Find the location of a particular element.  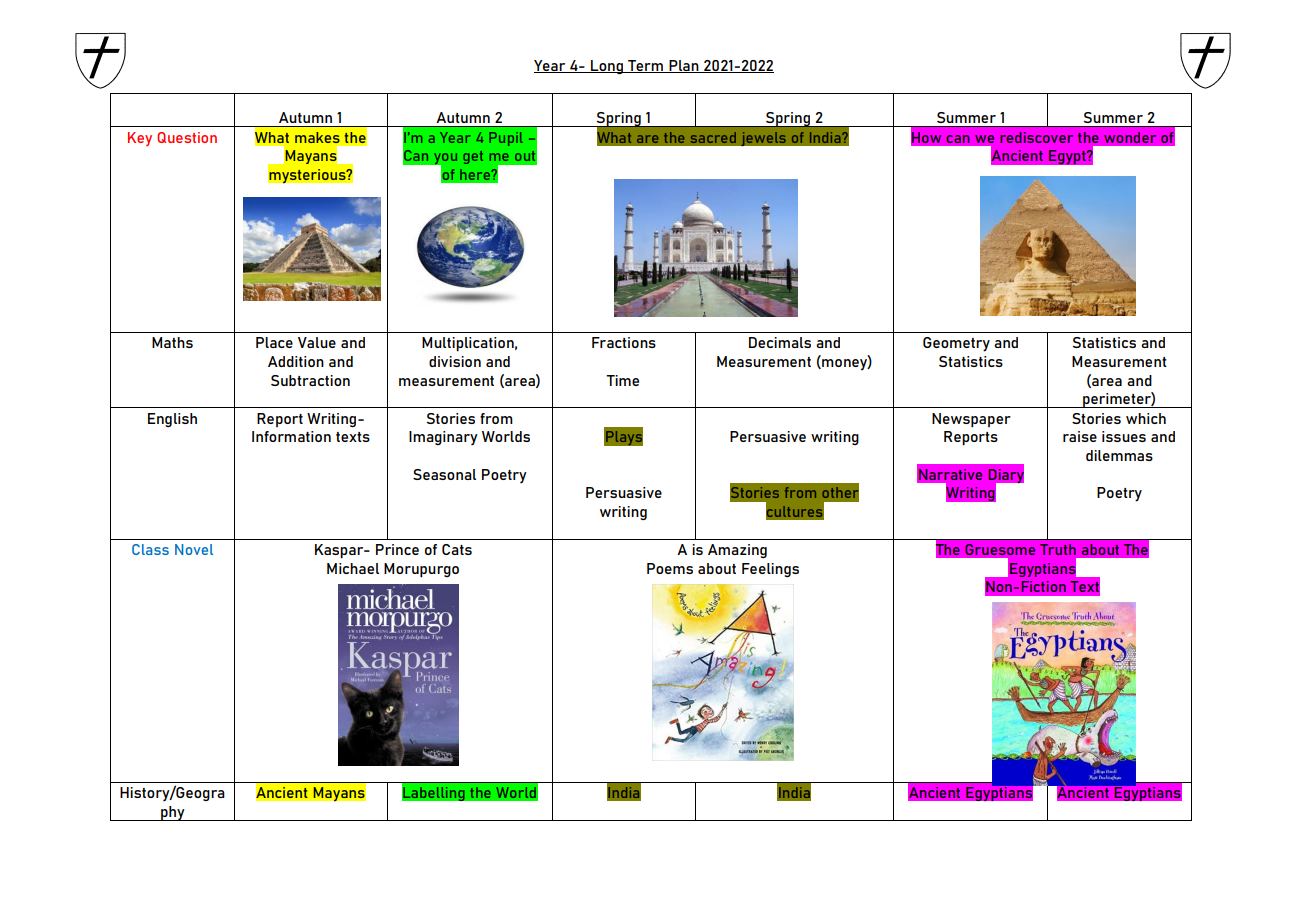

Truth is located at coordinates (1058, 549).
